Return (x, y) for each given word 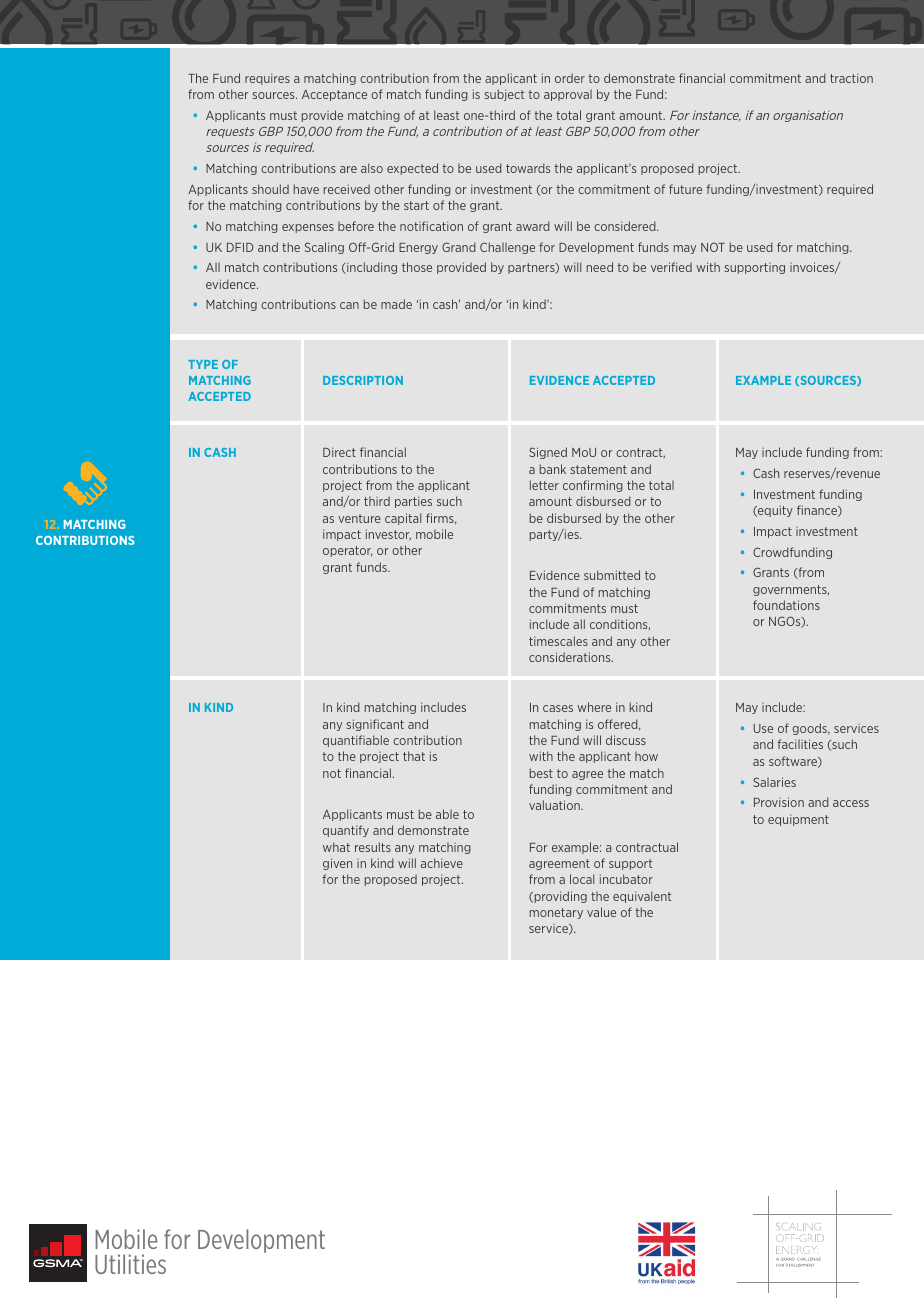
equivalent (642, 897)
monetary (556, 913)
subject (504, 95)
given (337, 864)
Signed (548, 453)
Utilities (130, 1264)
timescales (558, 641)
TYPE (203, 364)
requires (267, 79)
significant (375, 725)
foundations (786, 605)
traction (851, 78)
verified (671, 267)
